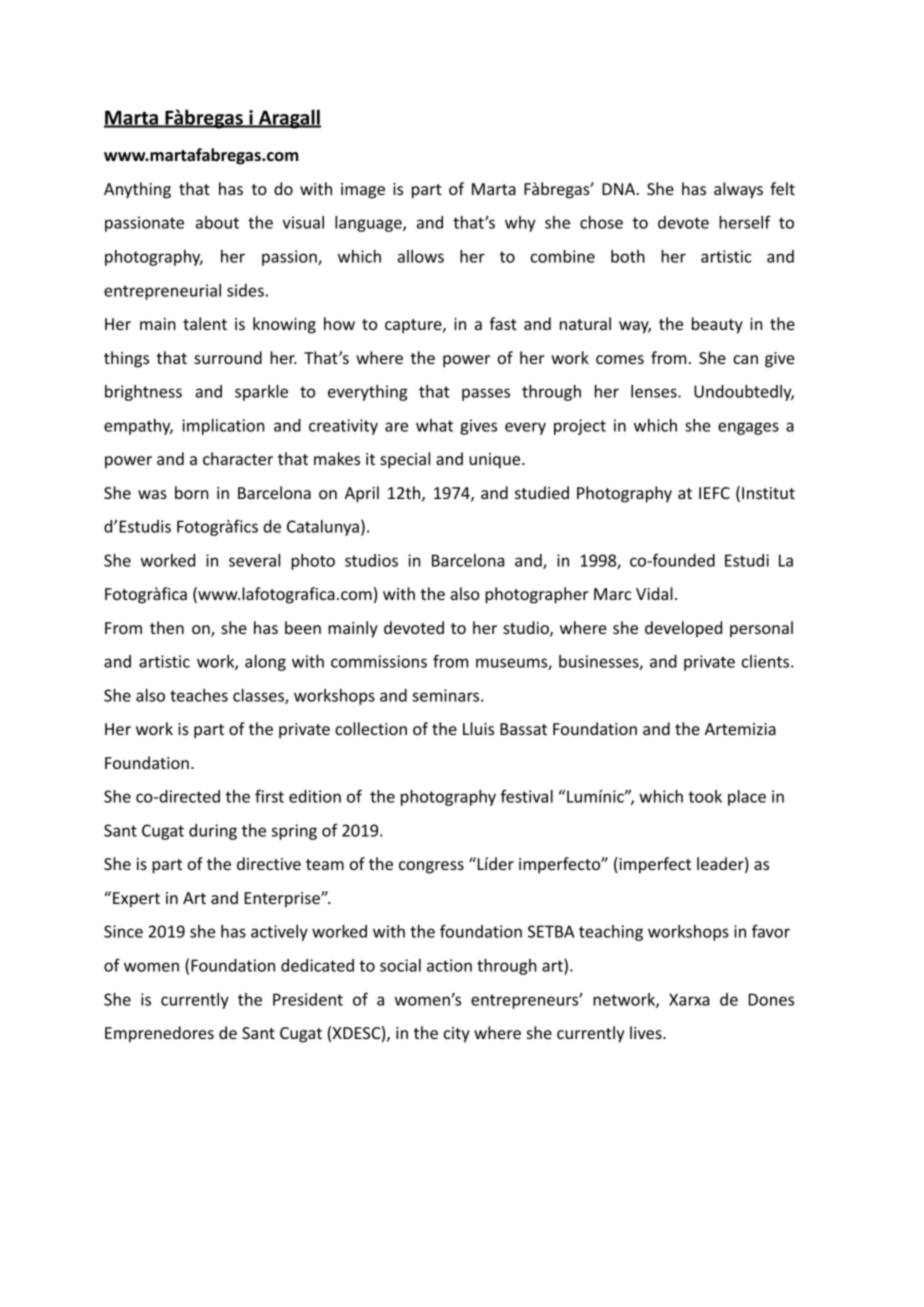 This document has height=1307, width=924. What do you see at coordinates (308, 999) in the document?
I see `President` at bounding box center [308, 999].
